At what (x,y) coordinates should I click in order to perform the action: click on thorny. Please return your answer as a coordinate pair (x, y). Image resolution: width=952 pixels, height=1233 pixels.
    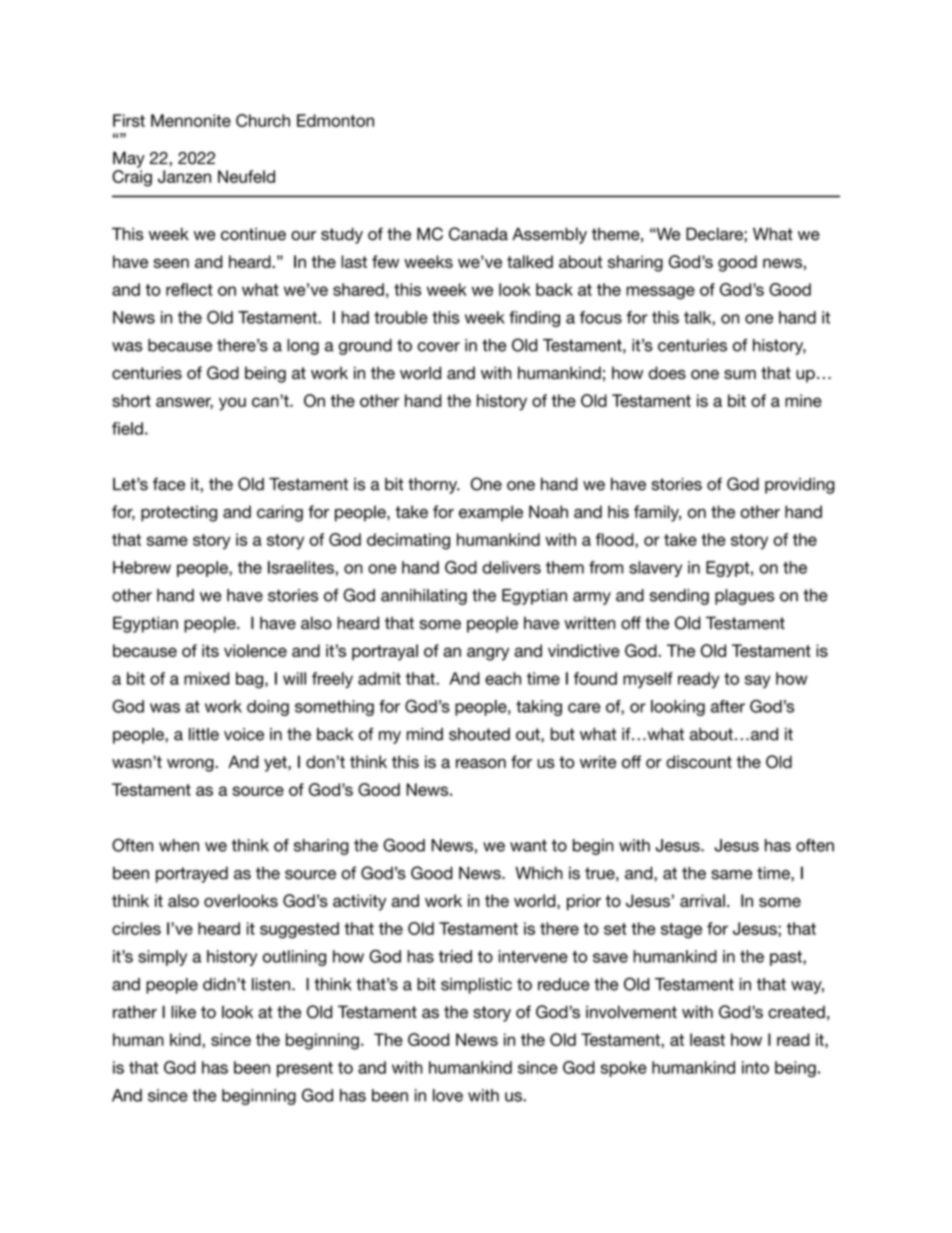
    Looking at the image, I should click on (434, 486).
